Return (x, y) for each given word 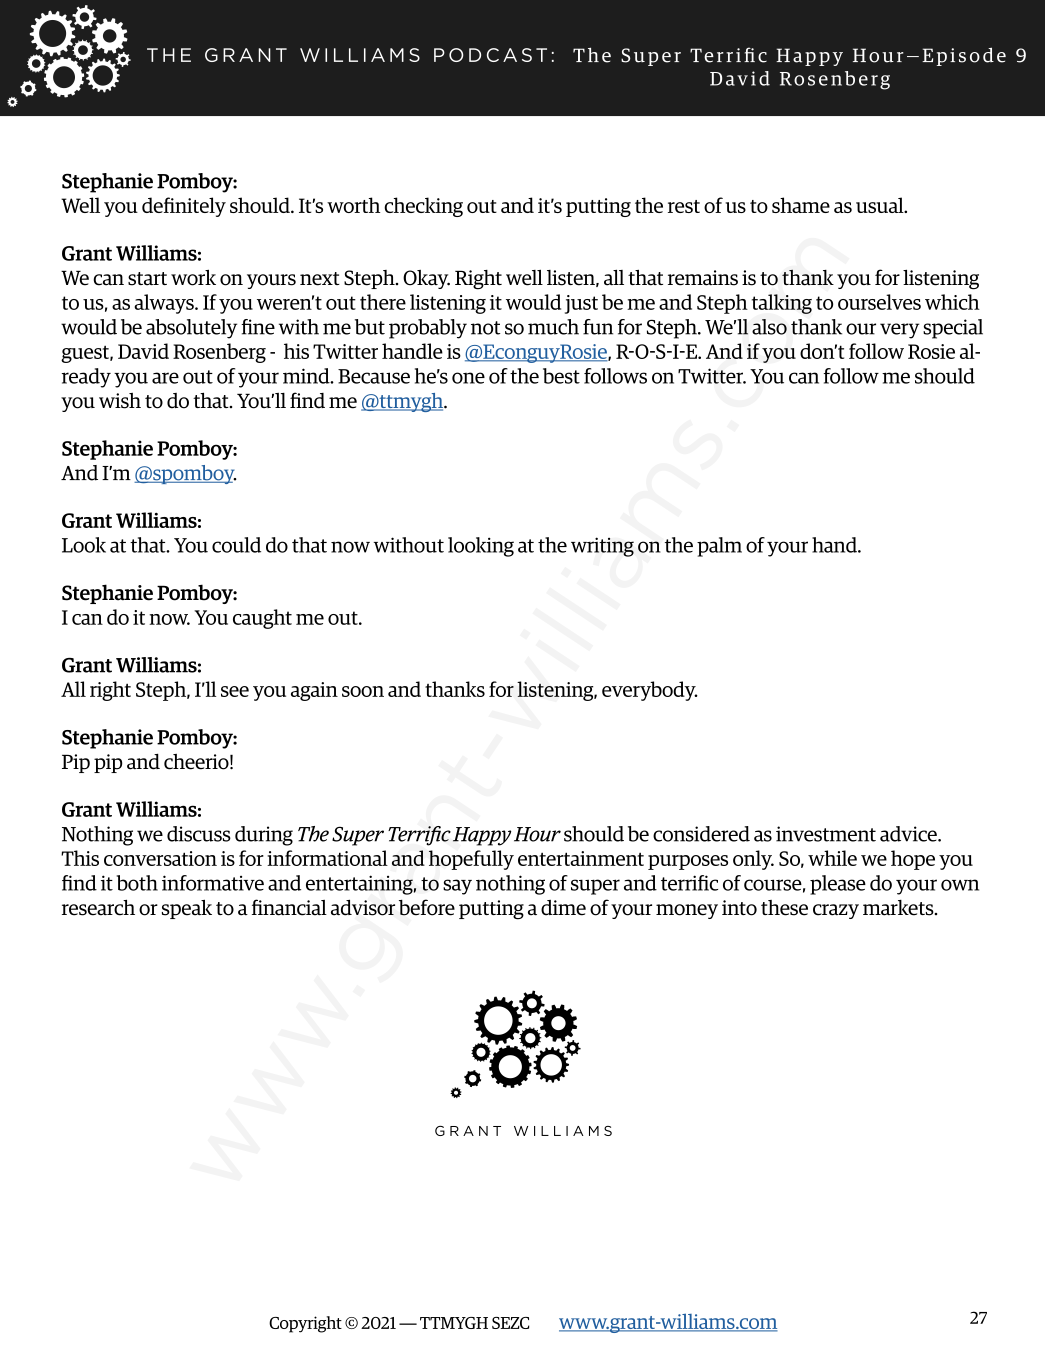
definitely (184, 207)
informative (213, 883)
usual (881, 205)
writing (602, 547)
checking (423, 207)
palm (719, 547)
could (236, 545)
